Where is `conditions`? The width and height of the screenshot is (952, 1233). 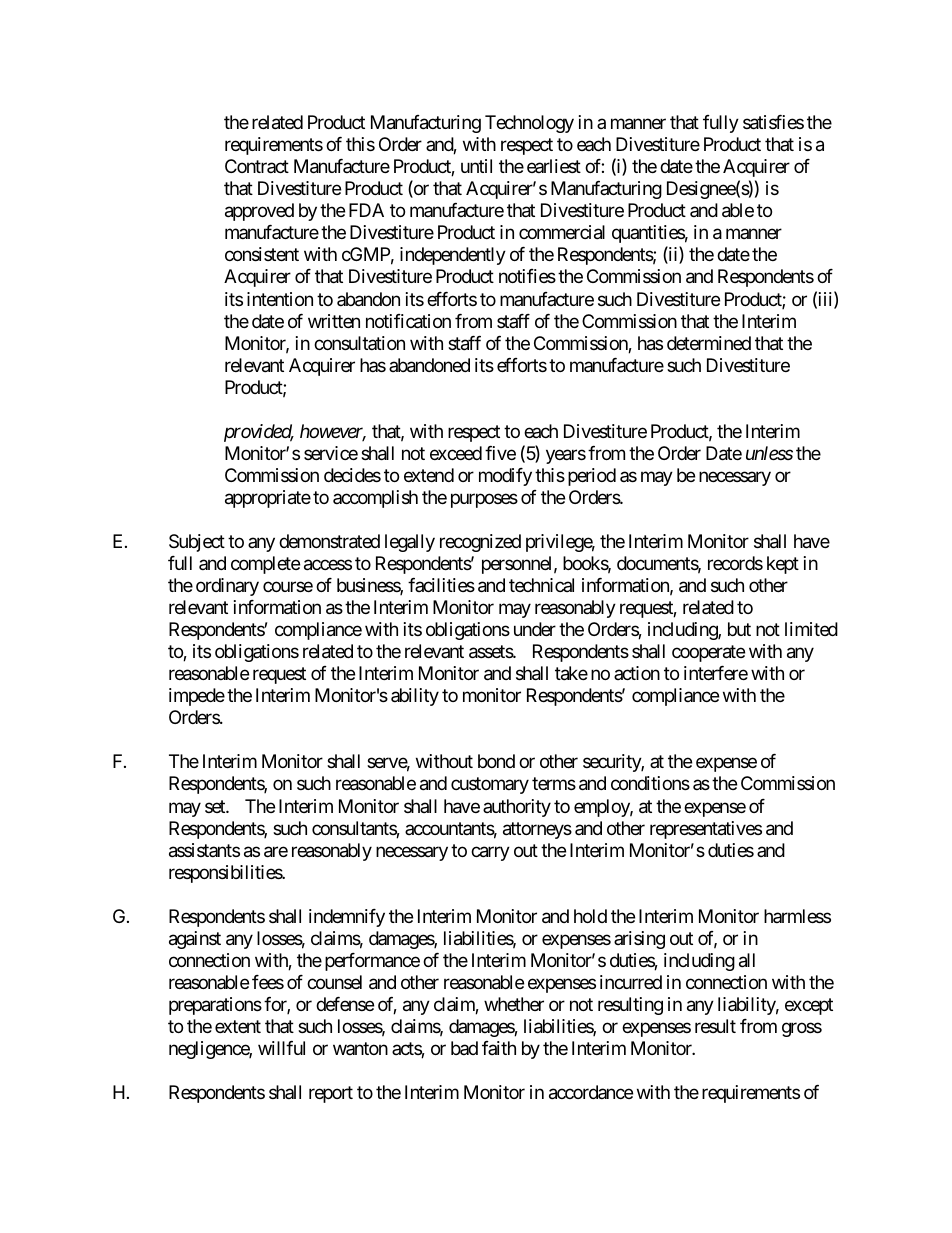
conditions is located at coordinates (650, 783).
